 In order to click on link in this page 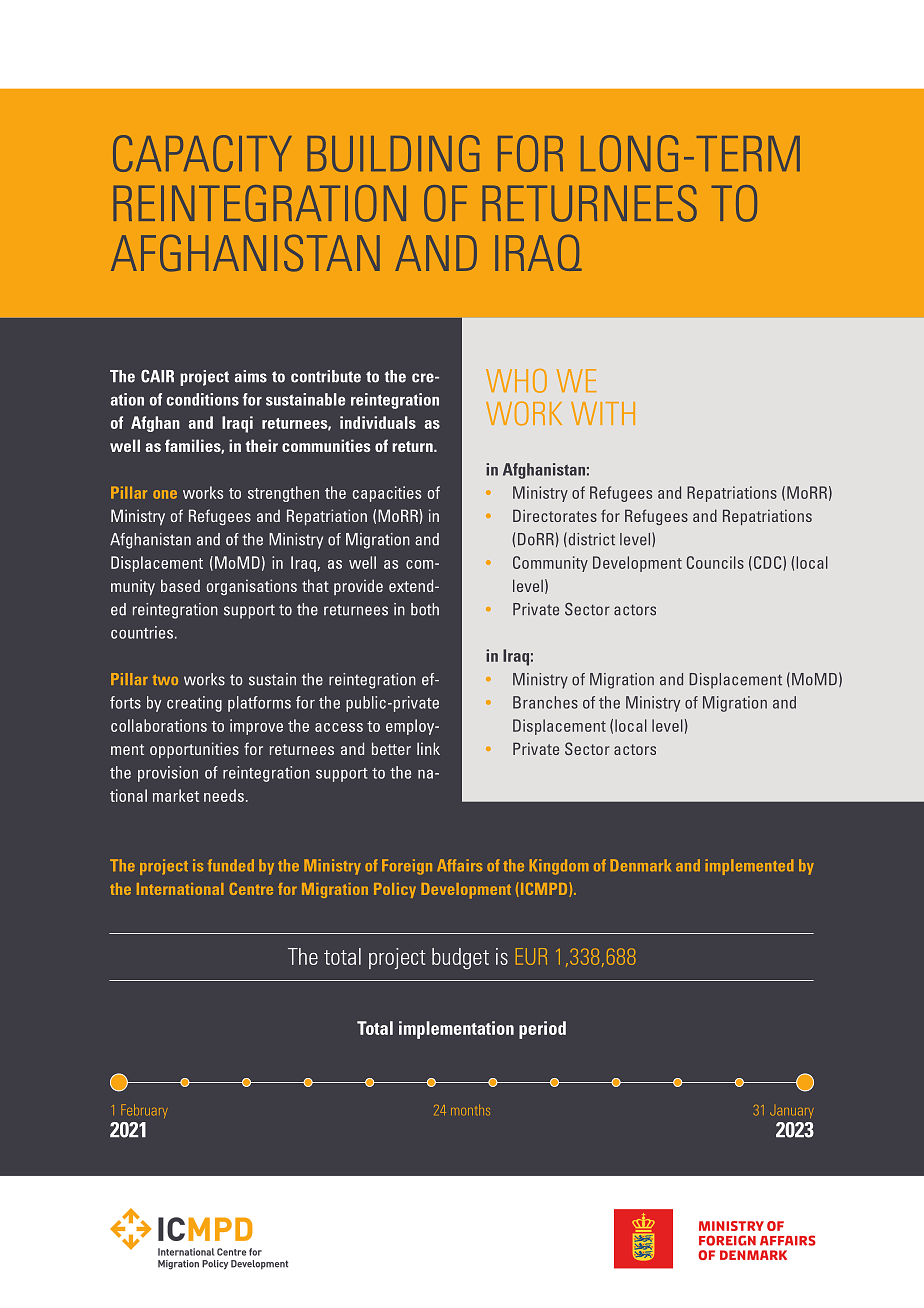, I will do `click(428, 748)`.
